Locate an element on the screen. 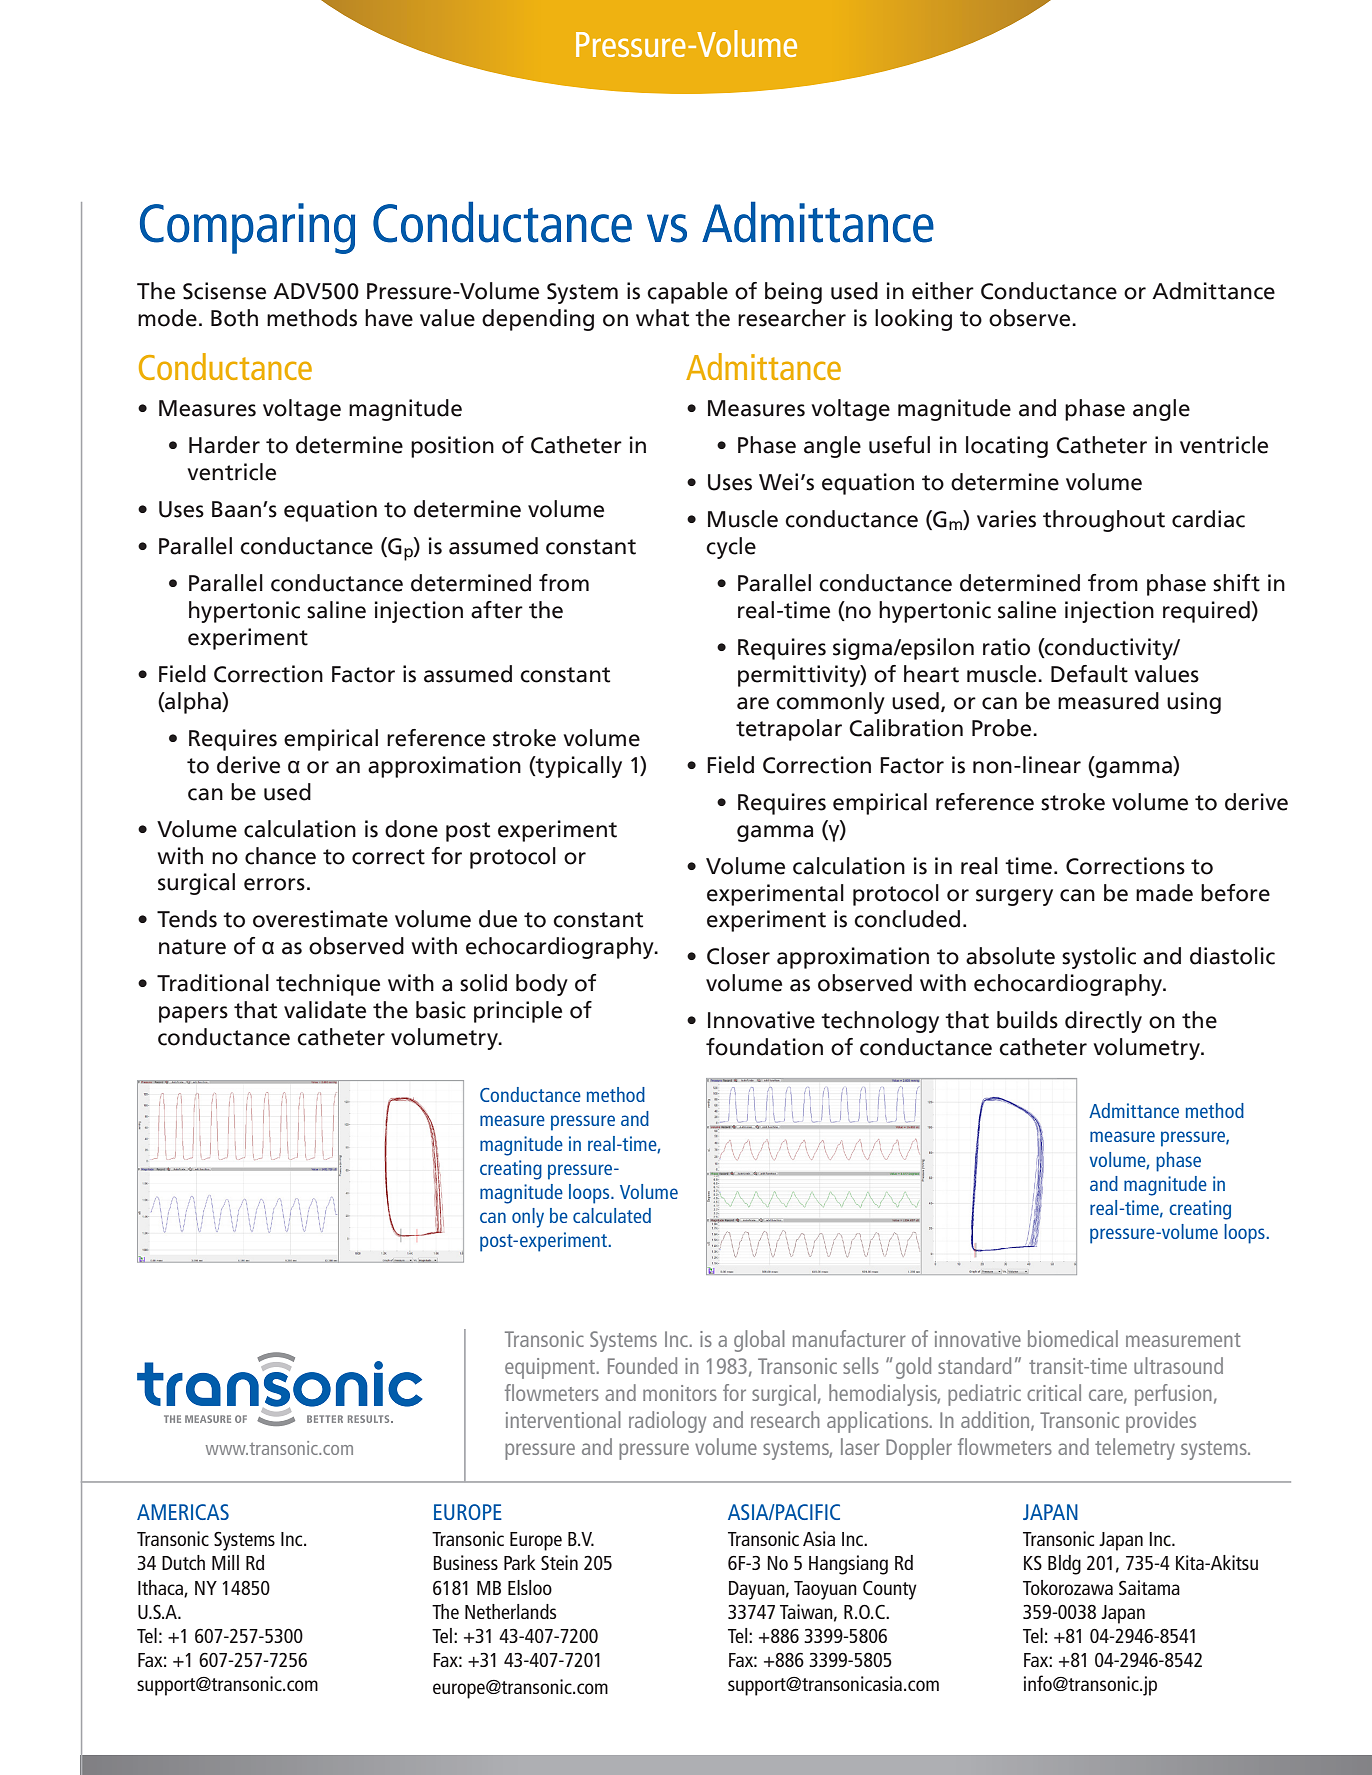 The height and width of the screenshot is (1775, 1372). after is located at coordinates (497, 610).
